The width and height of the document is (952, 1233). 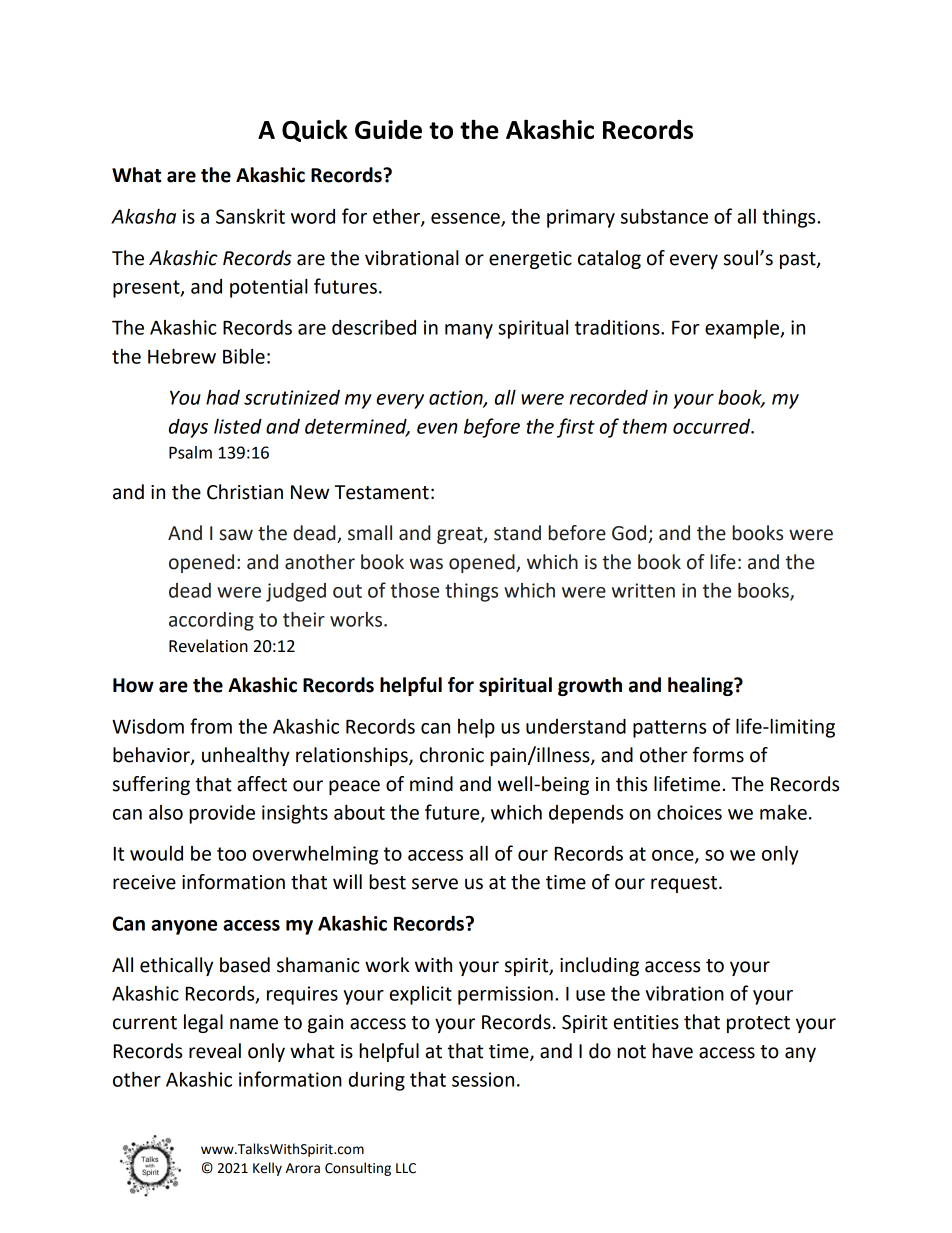 What do you see at coordinates (672, 1051) in the document?
I see `have` at bounding box center [672, 1051].
